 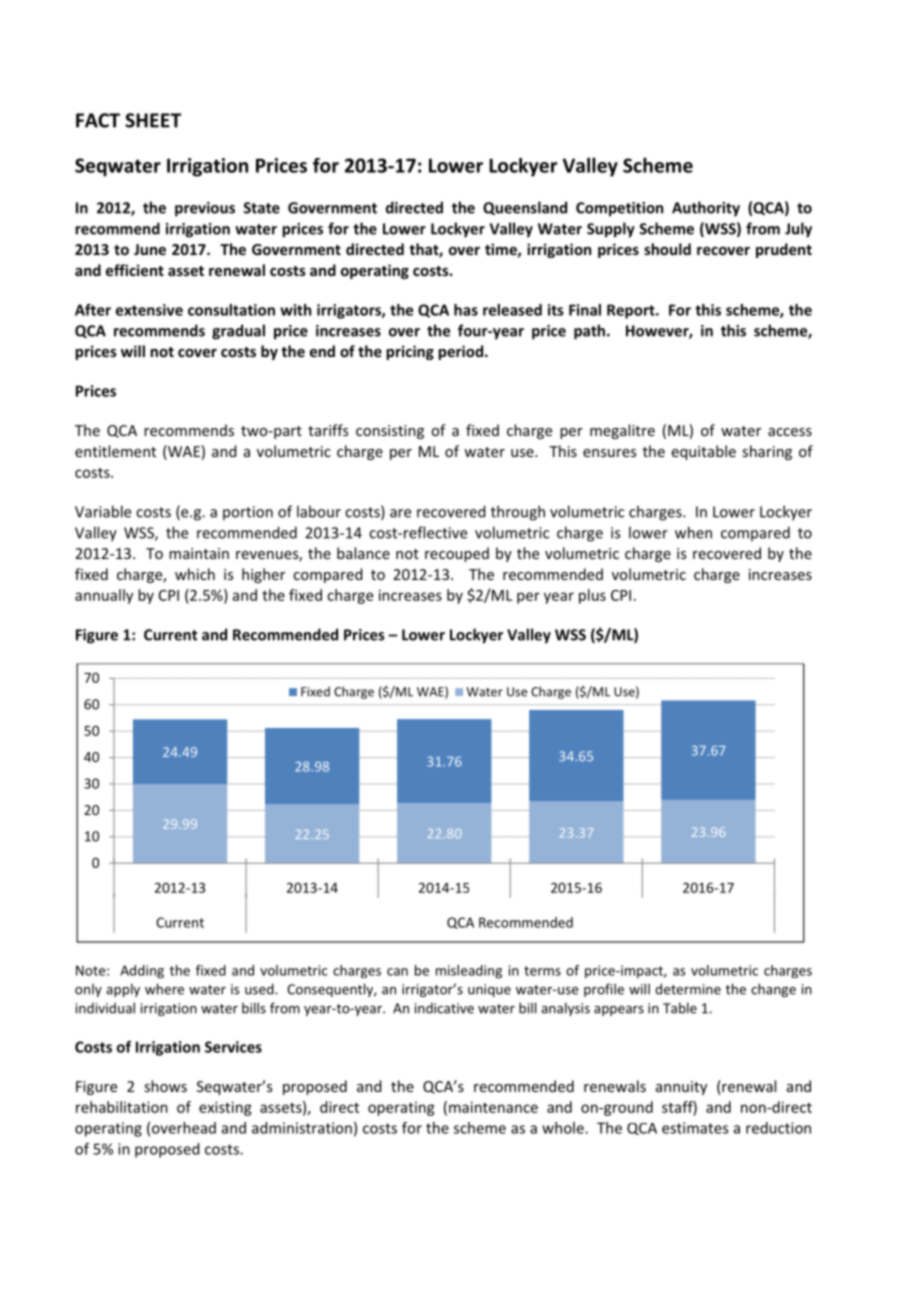 I want to click on Authority, so click(x=706, y=209).
